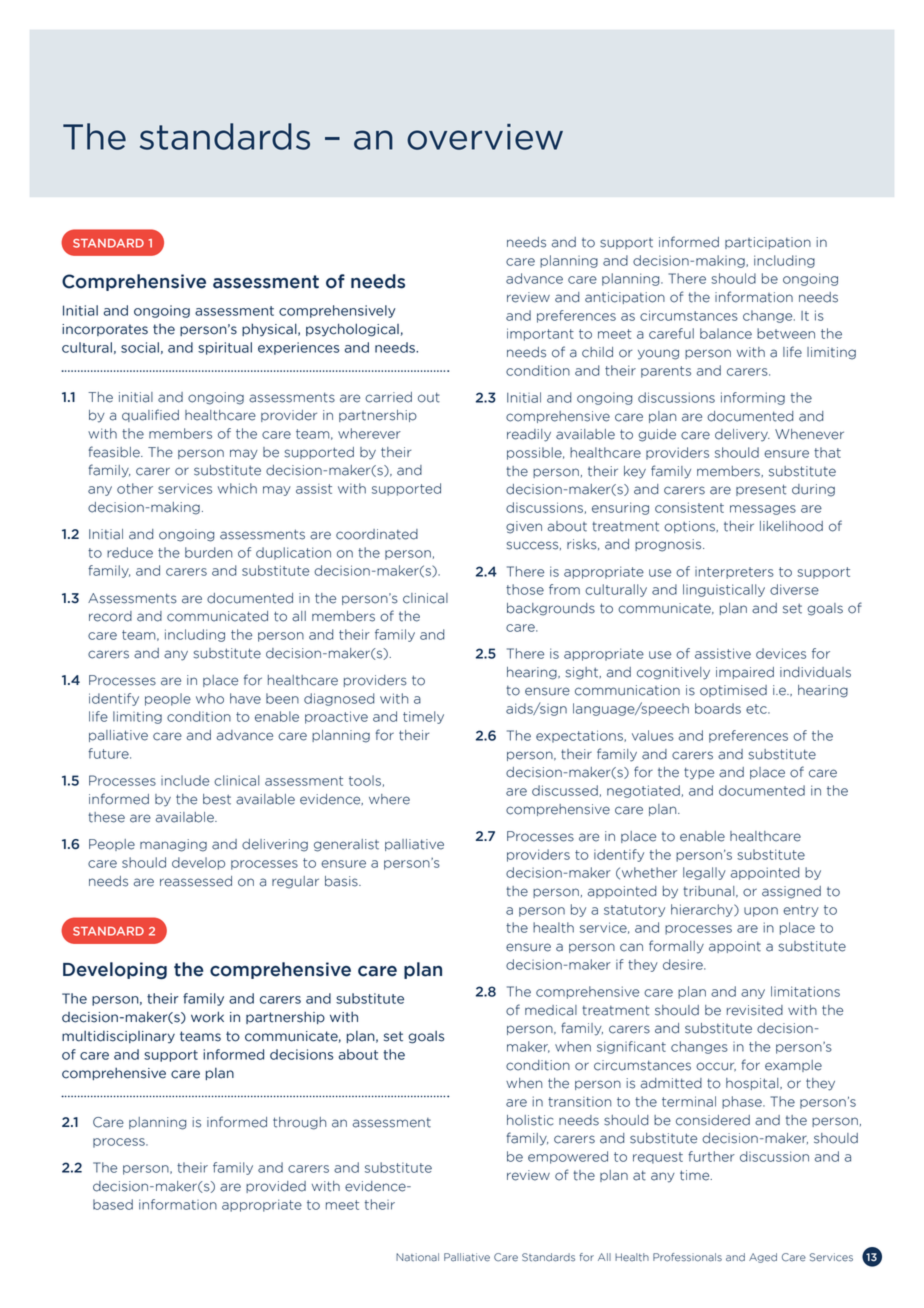 The image size is (924, 1308). Describe the element at coordinates (529, 435) in the image. I see `readily` at that location.
